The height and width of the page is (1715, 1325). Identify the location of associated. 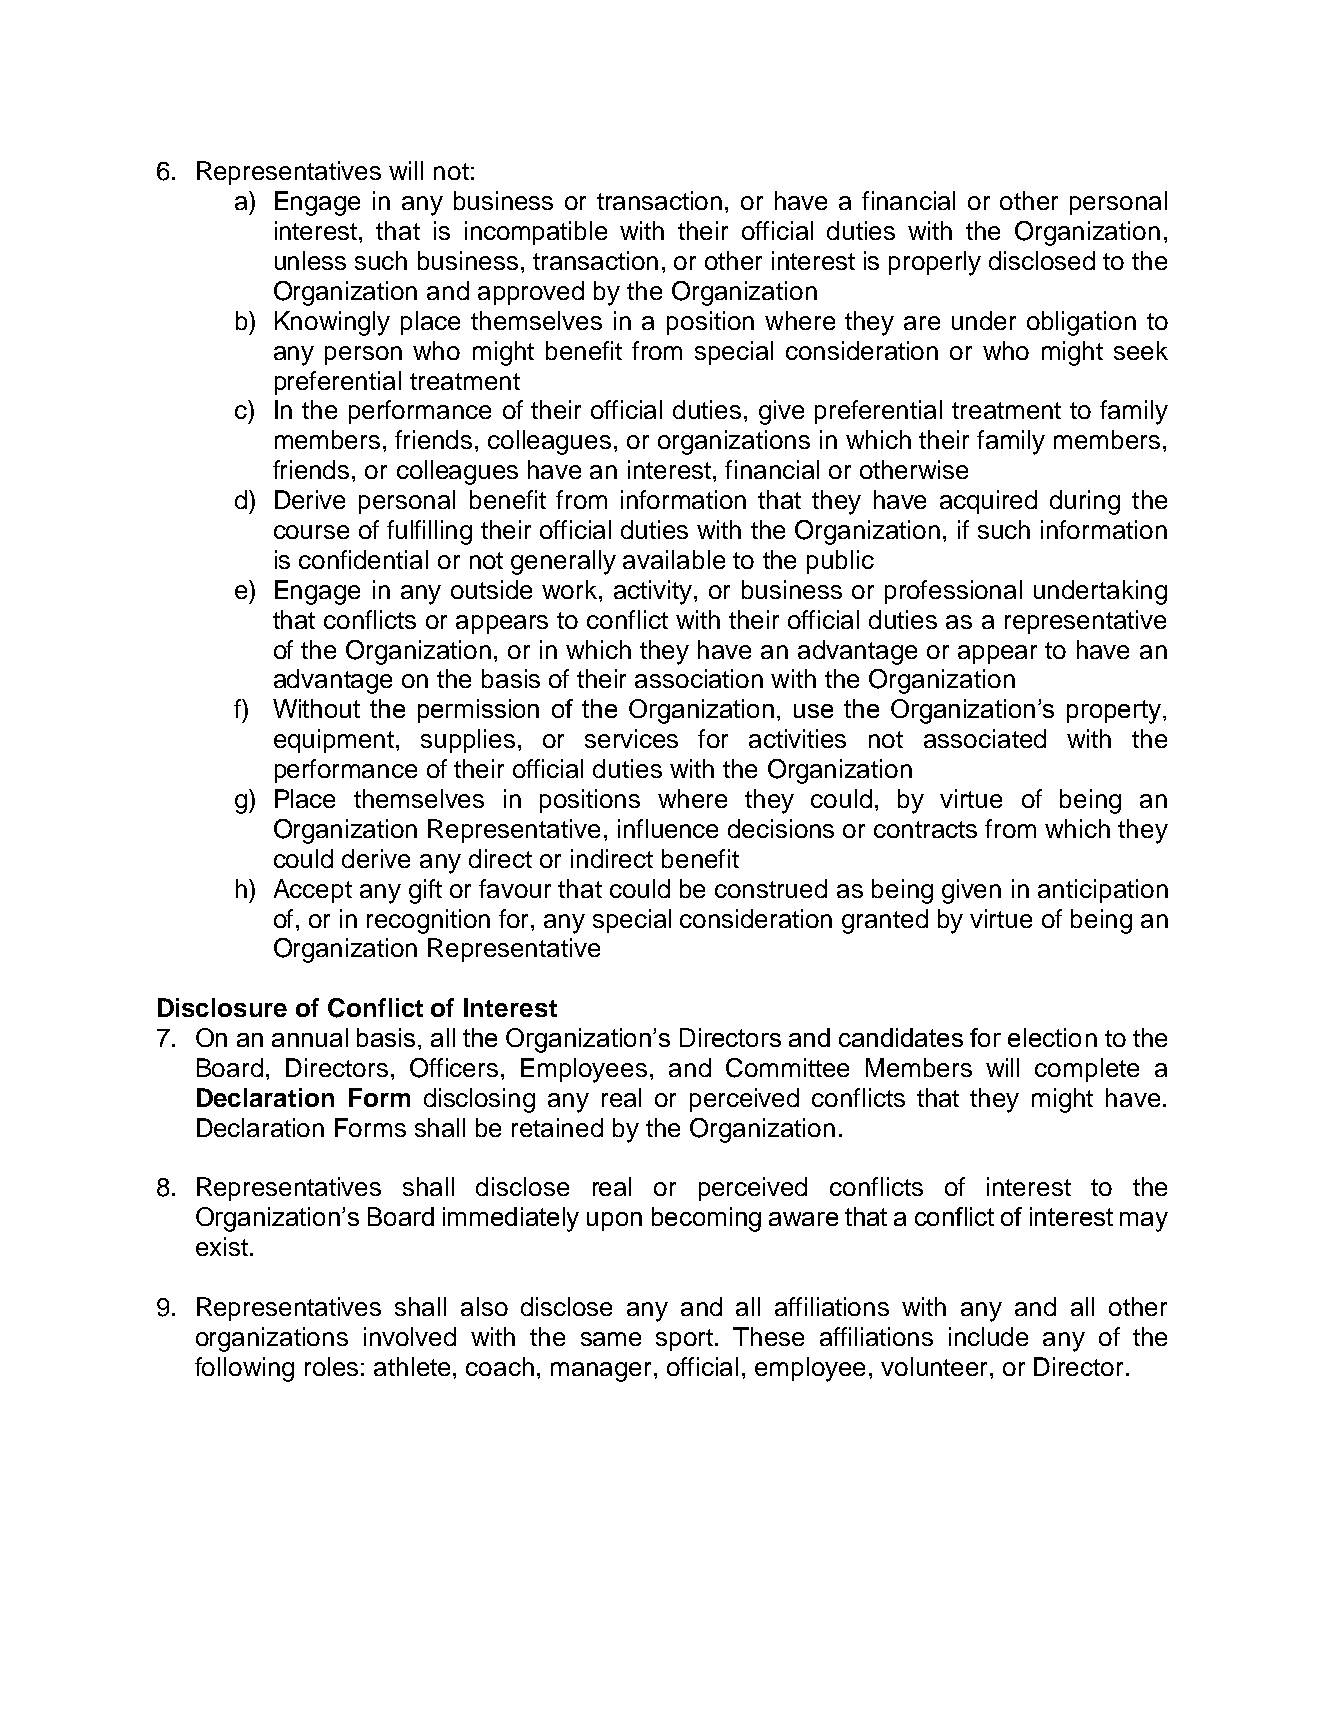
(985, 738).
